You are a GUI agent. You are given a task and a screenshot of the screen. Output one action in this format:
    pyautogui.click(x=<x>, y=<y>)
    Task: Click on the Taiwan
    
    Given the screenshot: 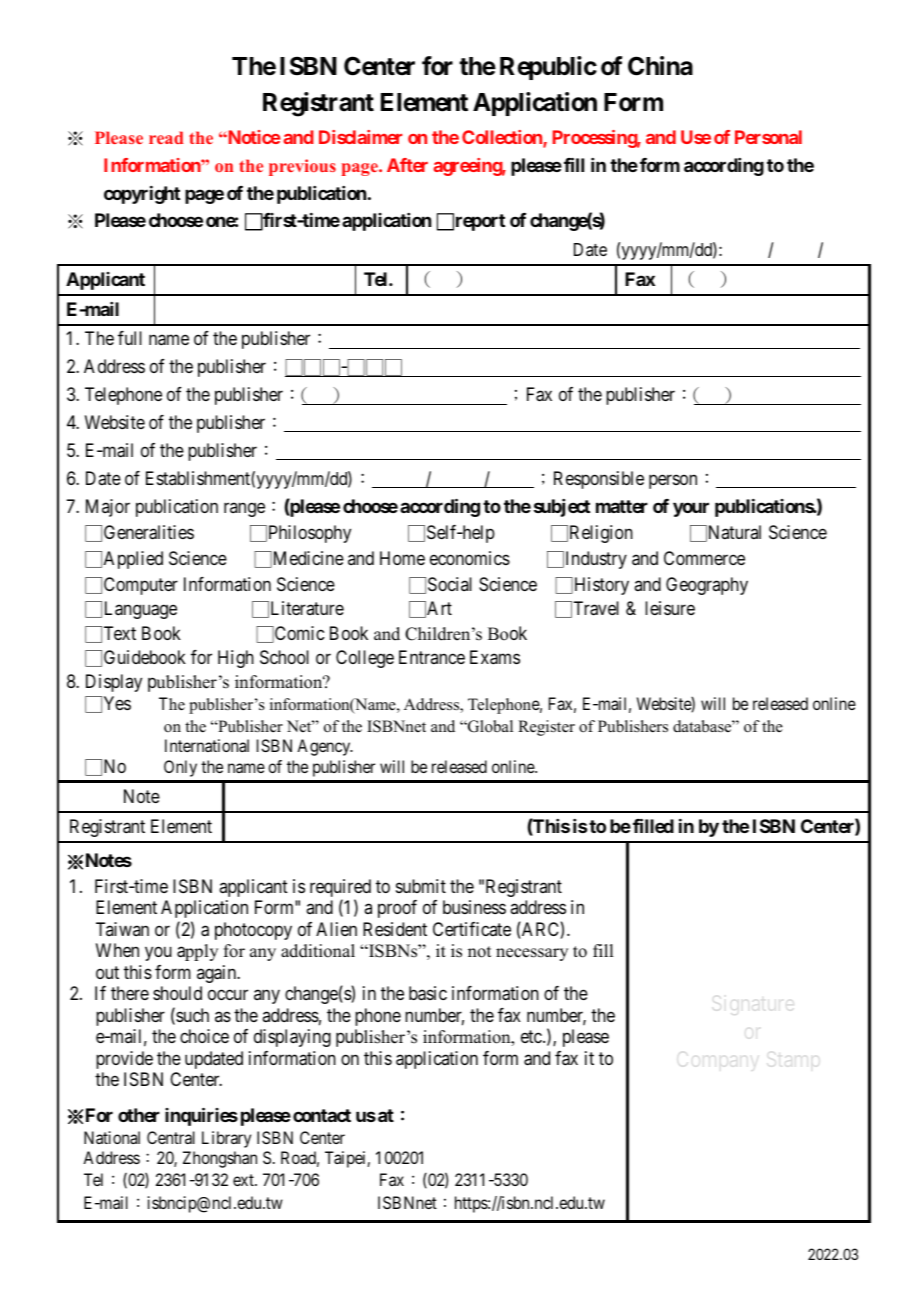 What is the action you would take?
    pyautogui.click(x=122, y=929)
